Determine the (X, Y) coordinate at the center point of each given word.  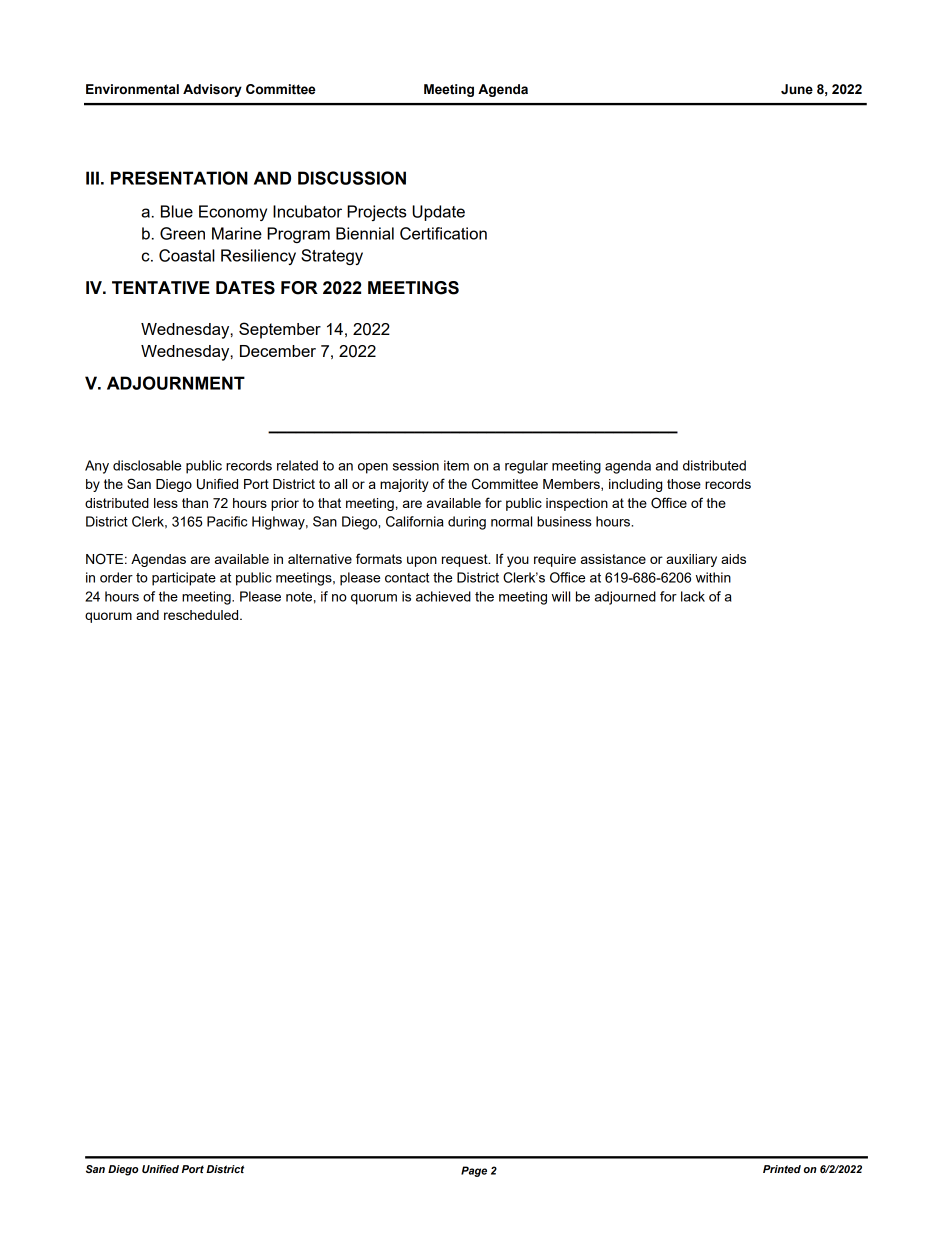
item (456, 465)
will (561, 596)
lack (693, 596)
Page (474, 1171)
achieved (443, 596)
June (797, 89)
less (166, 503)
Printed (782, 1169)
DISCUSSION (352, 178)
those (684, 484)
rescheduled (202, 615)
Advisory (212, 90)
